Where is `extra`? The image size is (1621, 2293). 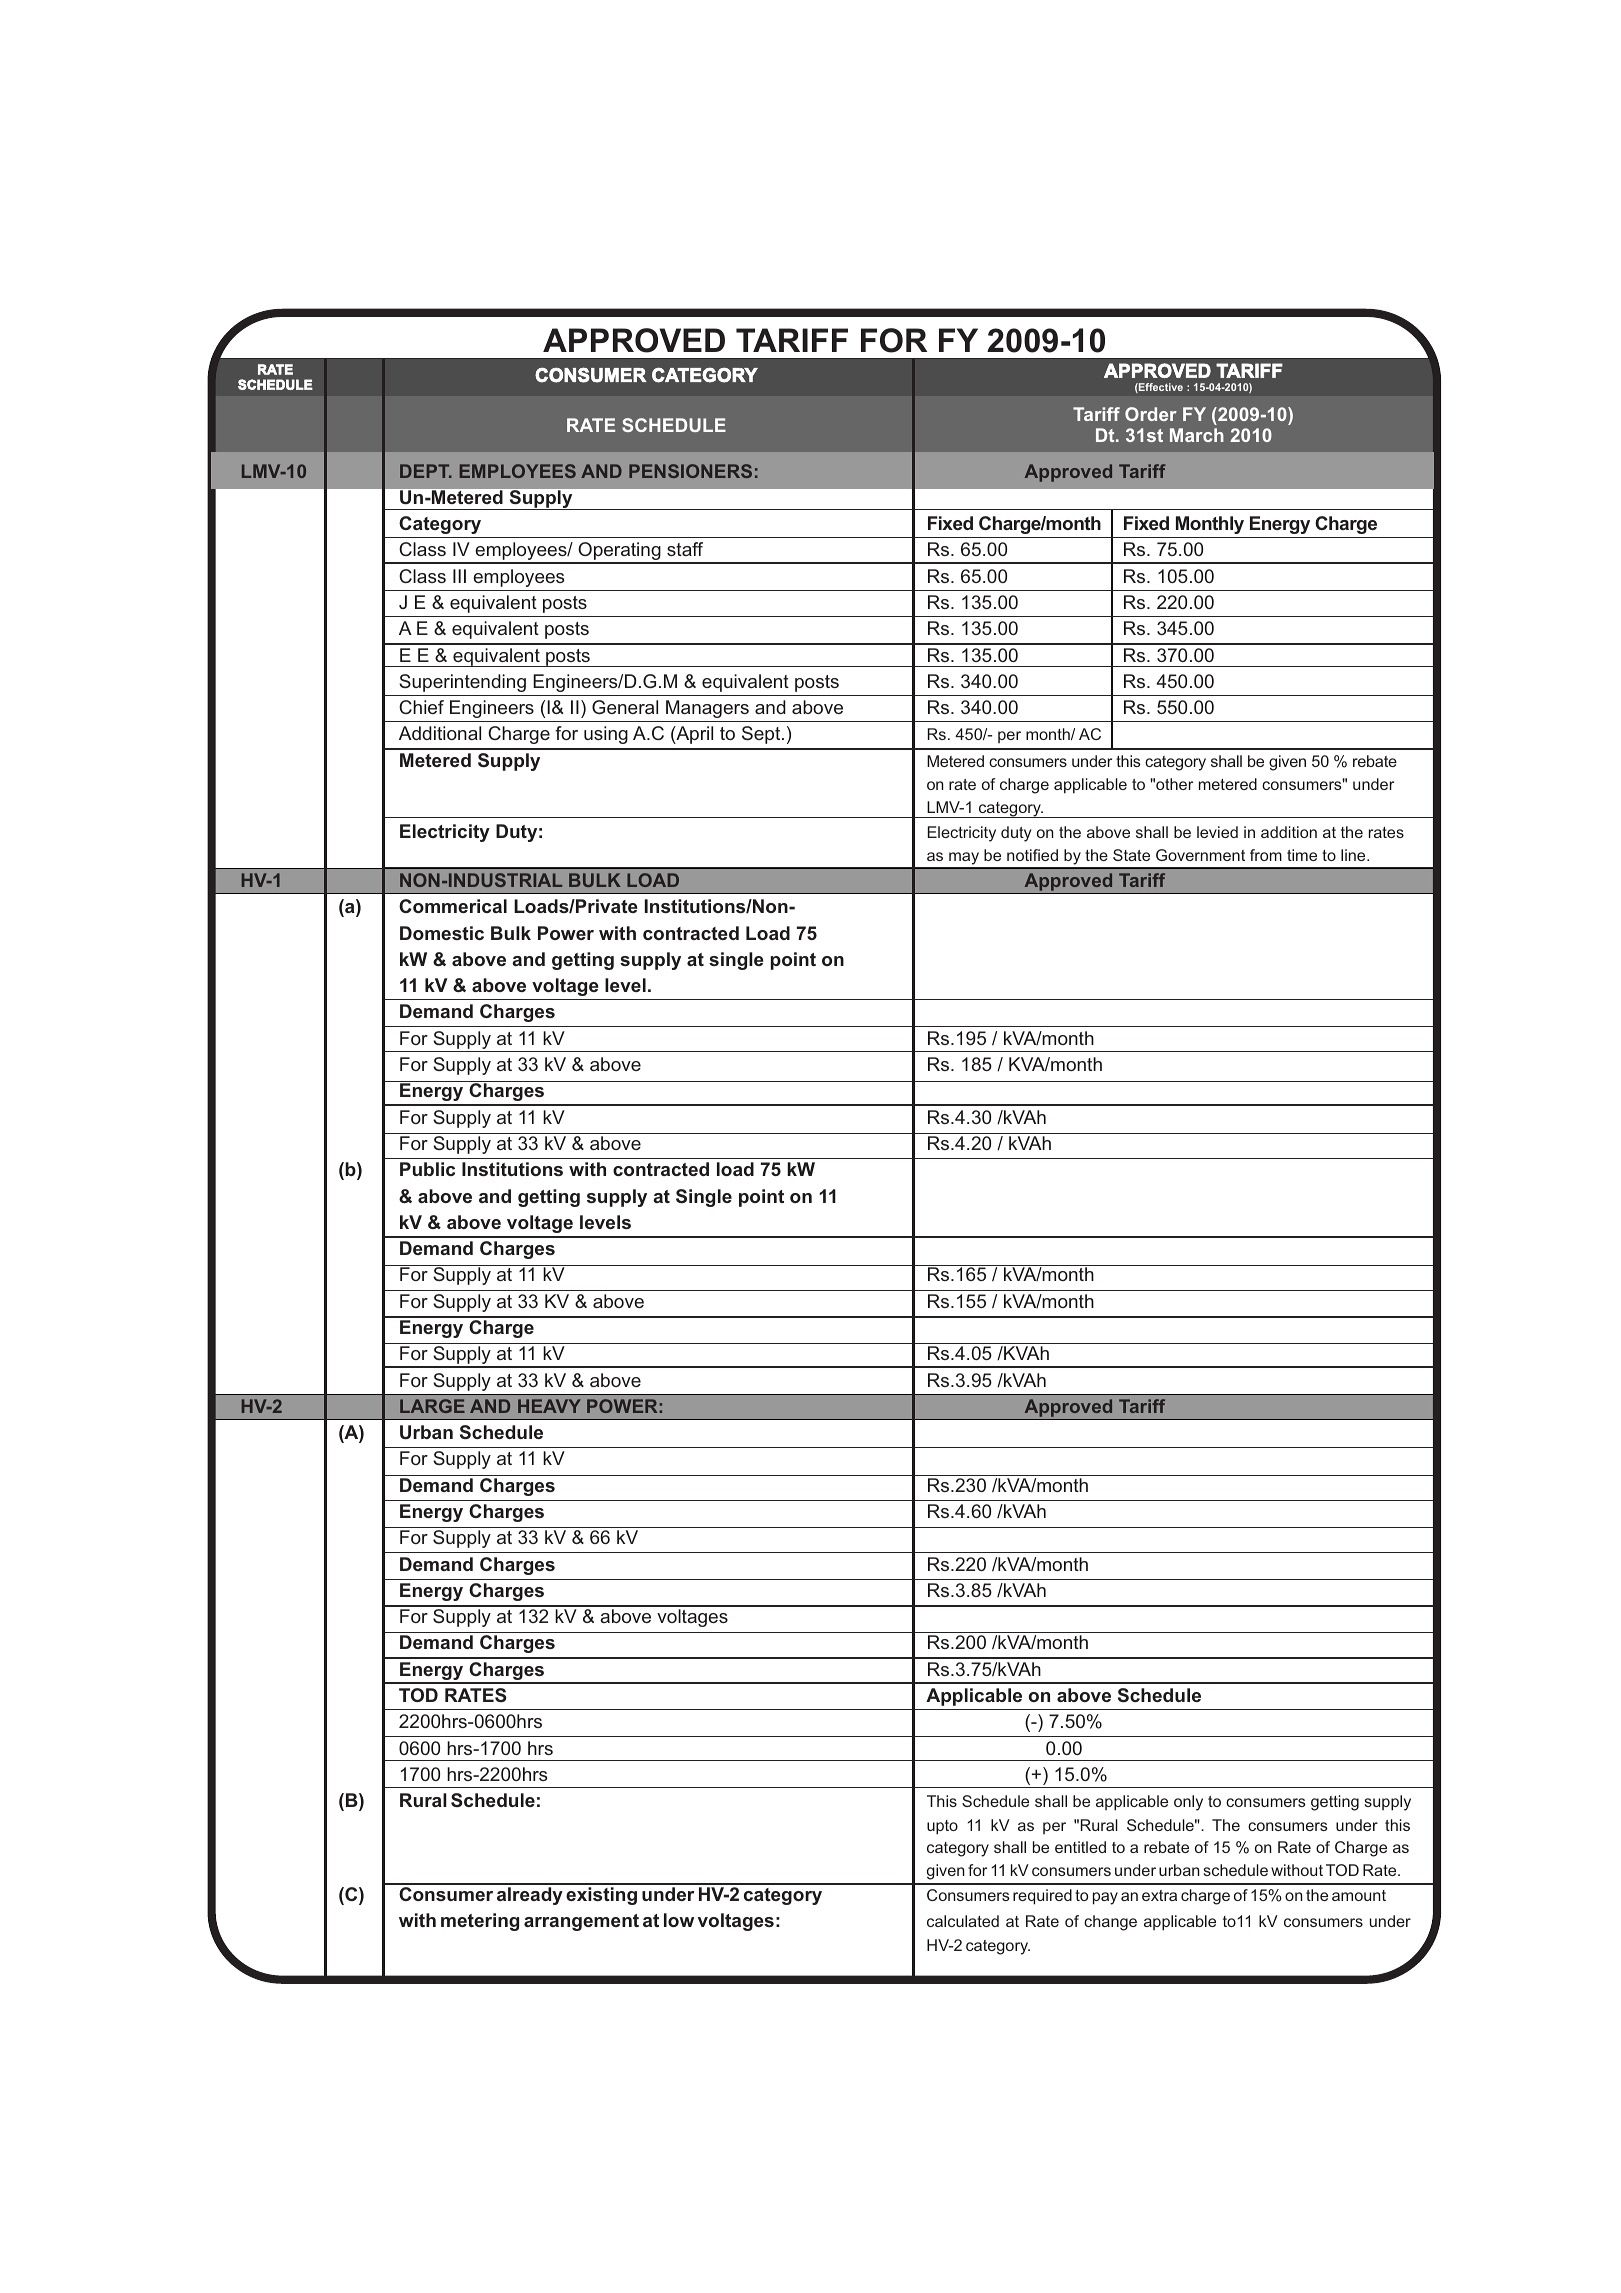 extra is located at coordinates (1159, 1895).
